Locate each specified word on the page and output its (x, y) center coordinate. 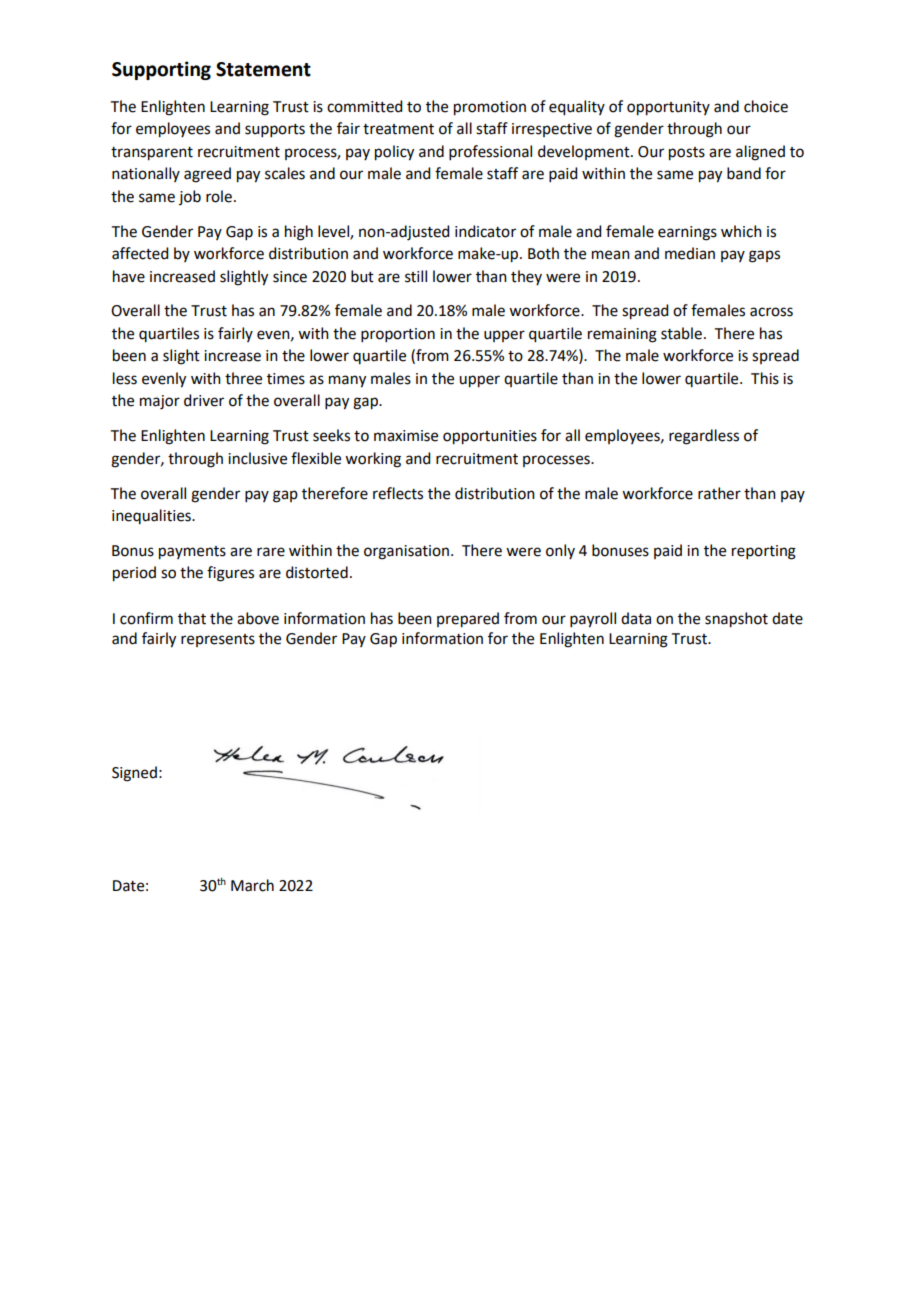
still (416, 276)
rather (719, 493)
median (690, 253)
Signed (134, 774)
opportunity (668, 108)
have (129, 276)
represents (218, 640)
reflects (398, 493)
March (252, 885)
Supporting (161, 70)
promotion (490, 108)
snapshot (736, 620)
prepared (468, 620)
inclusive (257, 458)
